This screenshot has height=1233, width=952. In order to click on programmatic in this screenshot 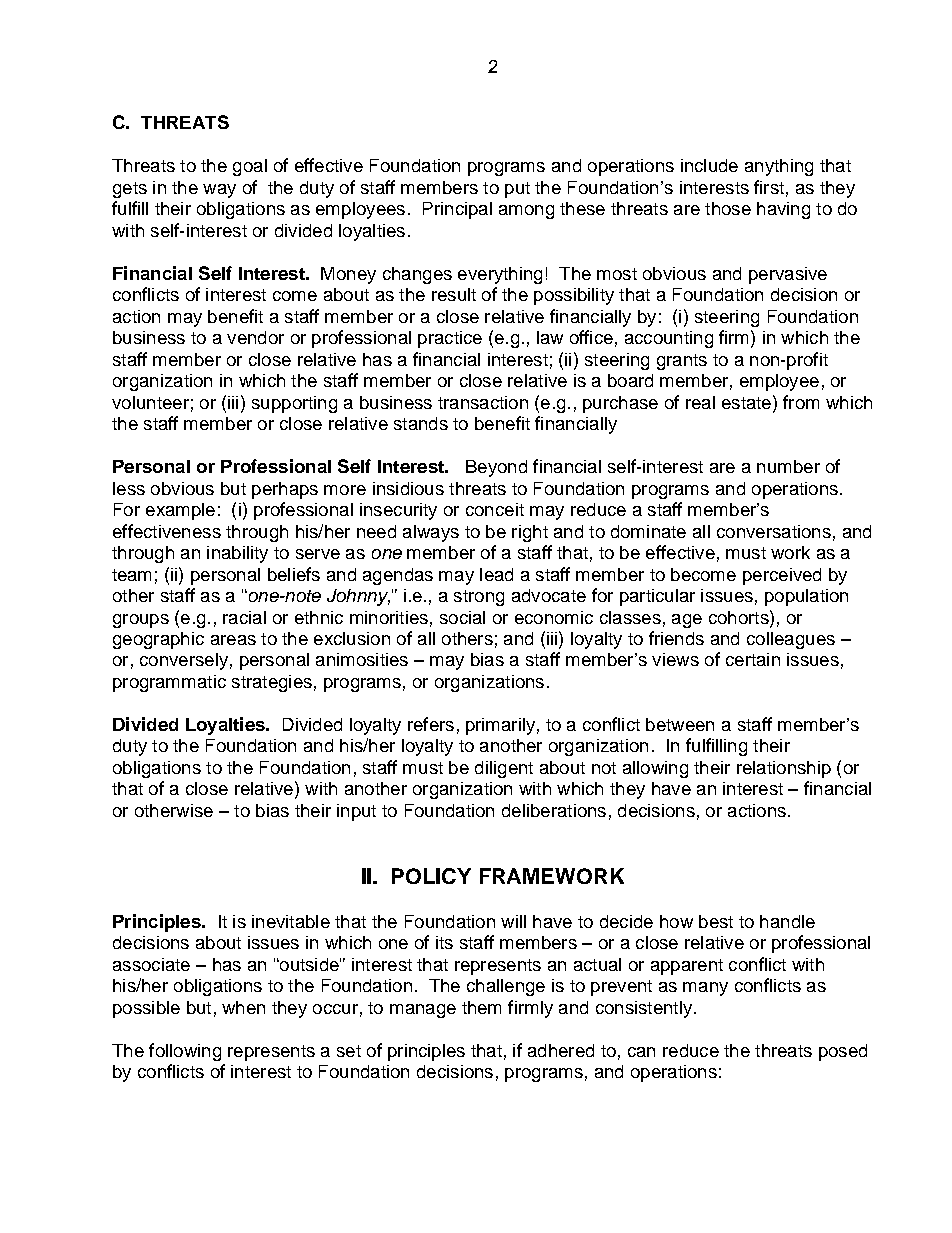, I will do `click(169, 683)`.
